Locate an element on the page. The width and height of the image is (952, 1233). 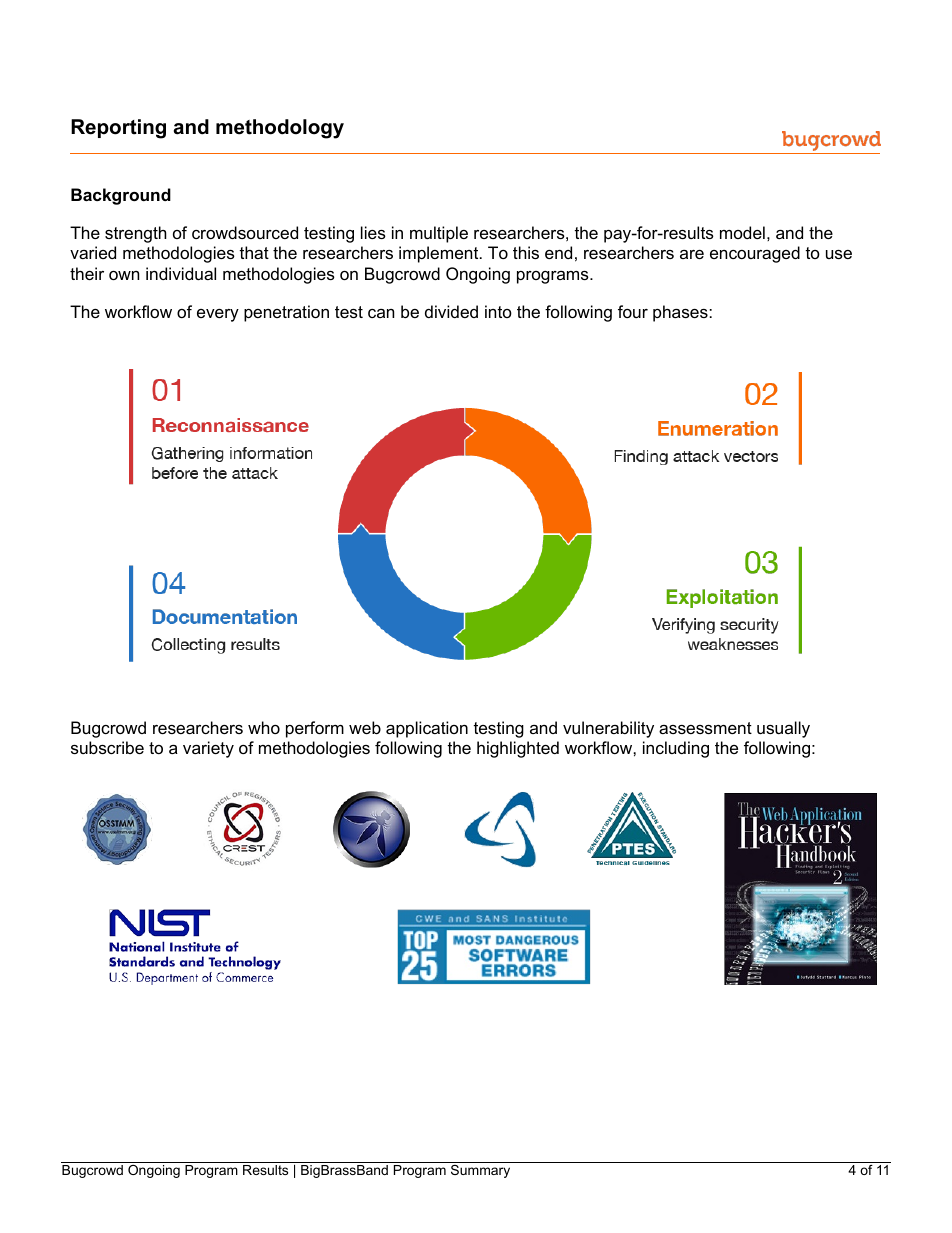
multiple is located at coordinates (439, 234).
